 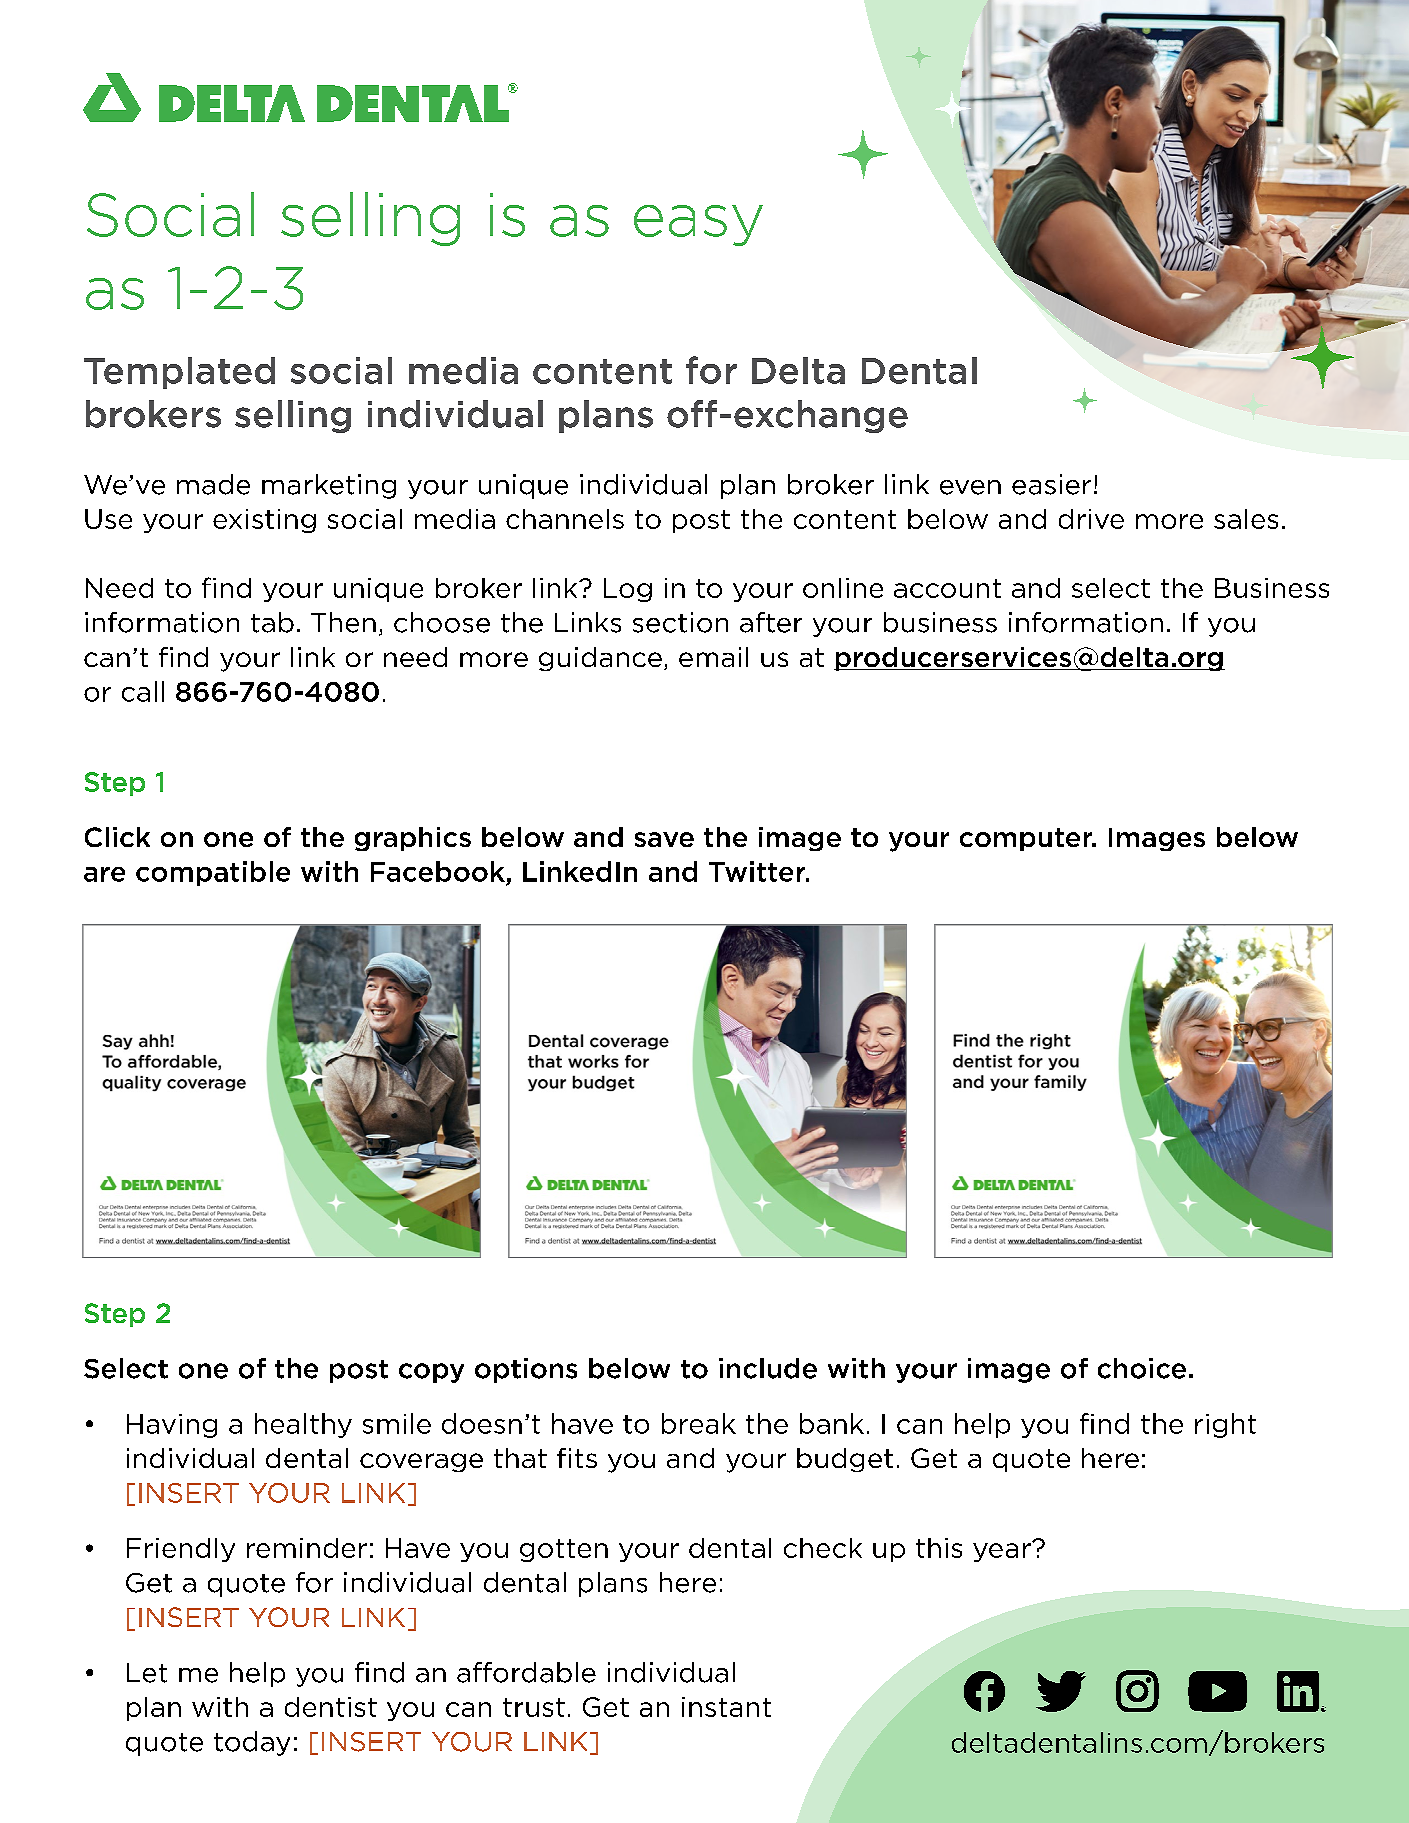 What do you see at coordinates (1142, 1368) in the screenshot?
I see `choice` at bounding box center [1142, 1368].
